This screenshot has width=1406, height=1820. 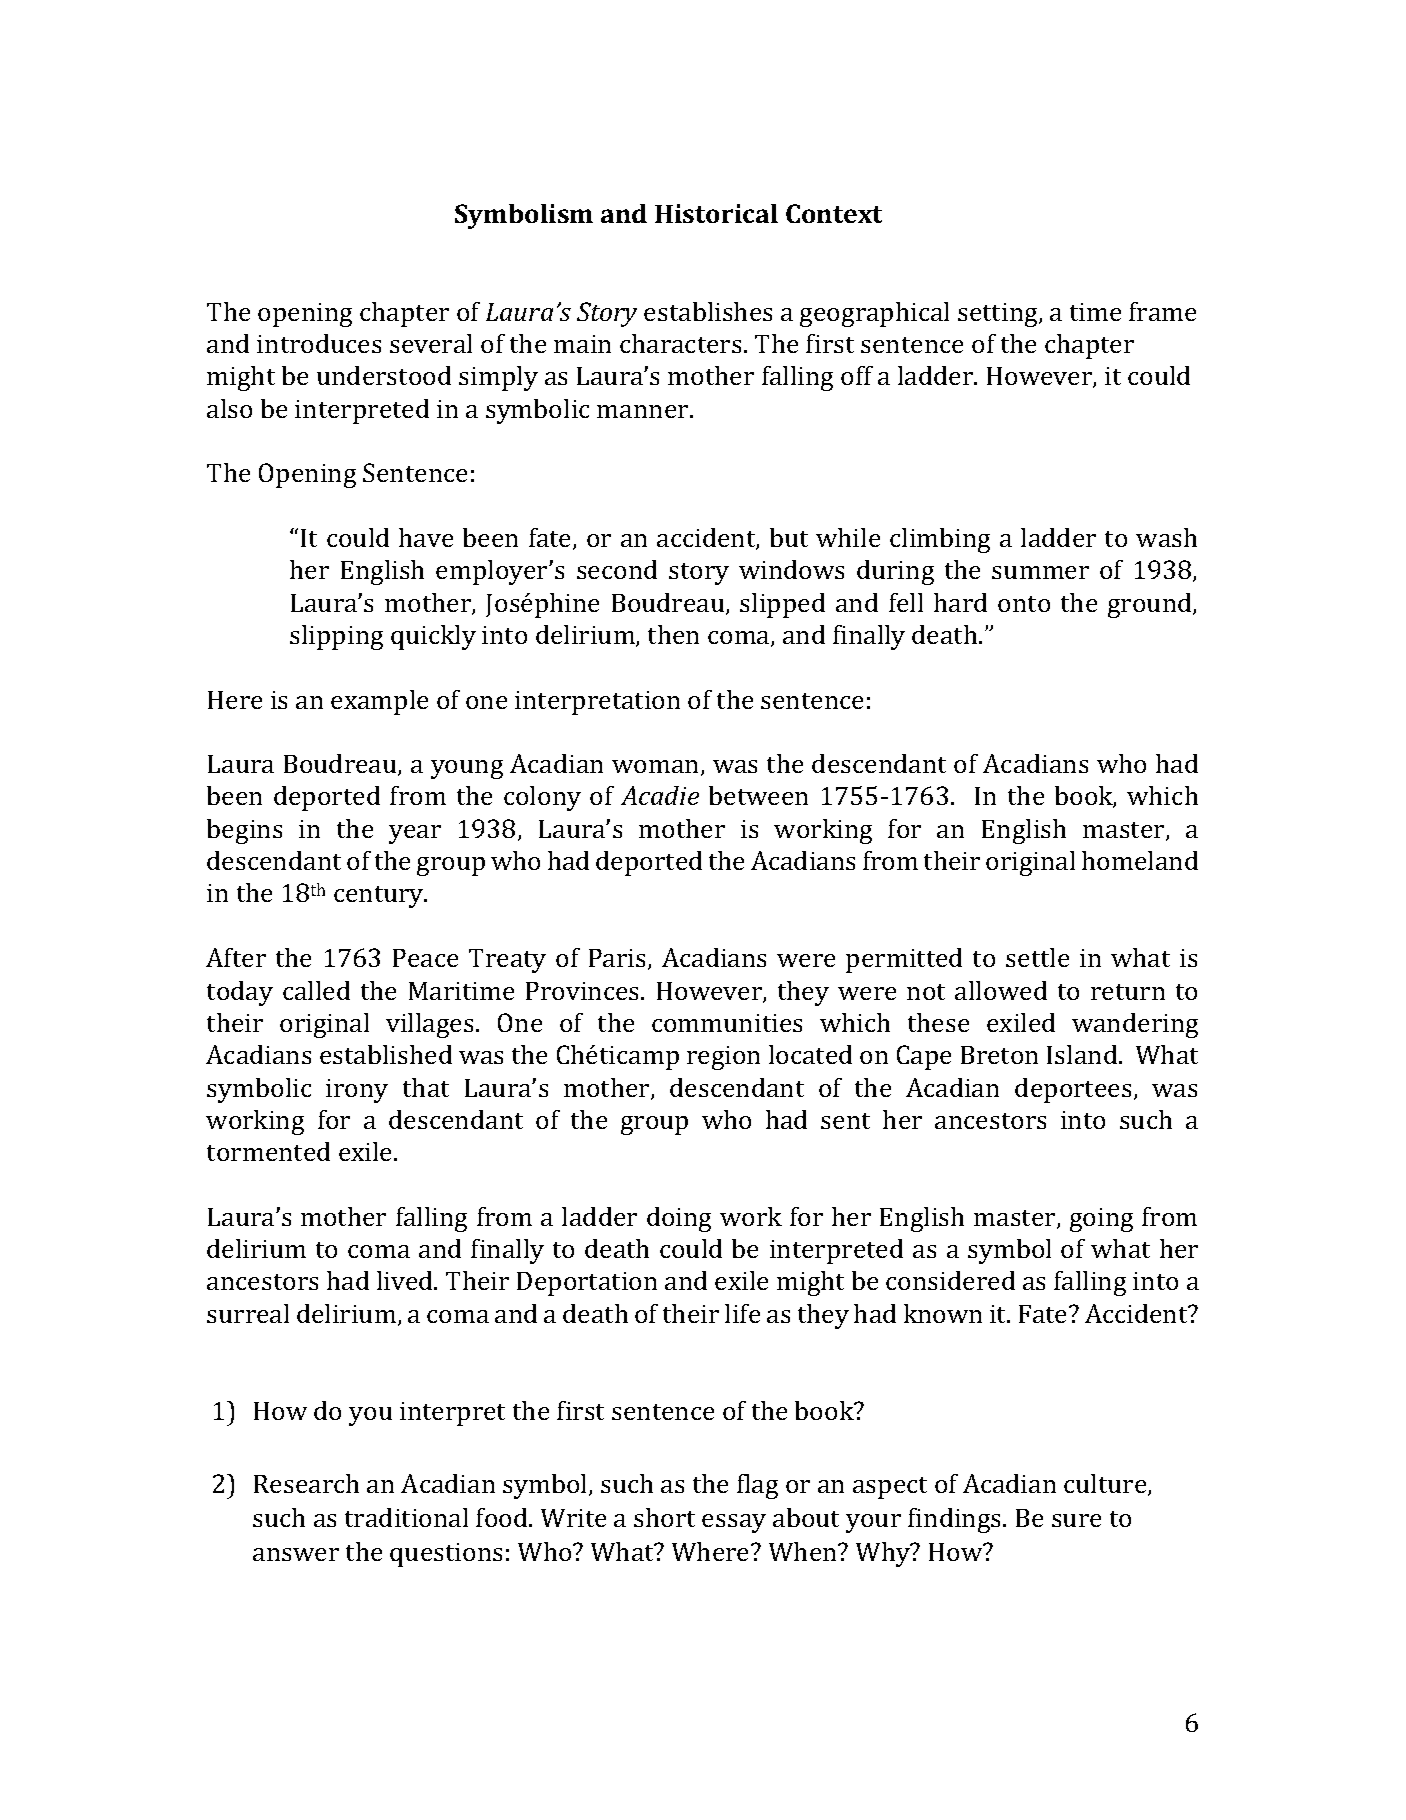 What do you see at coordinates (617, 569) in the screenshot?
I see `second` at bounding box center [617, 569].
